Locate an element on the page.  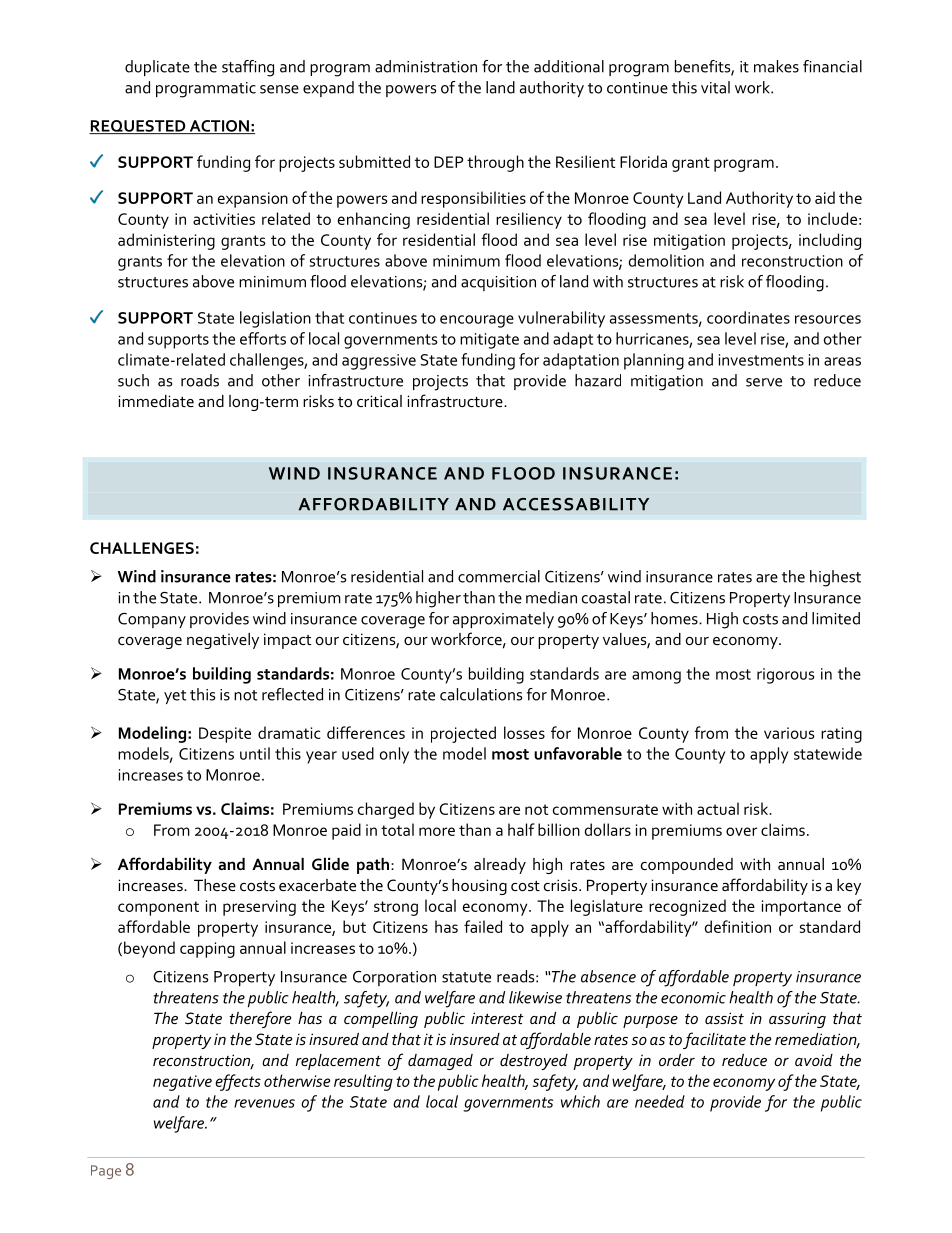
revenues is located at coordinates (264, 1103).
